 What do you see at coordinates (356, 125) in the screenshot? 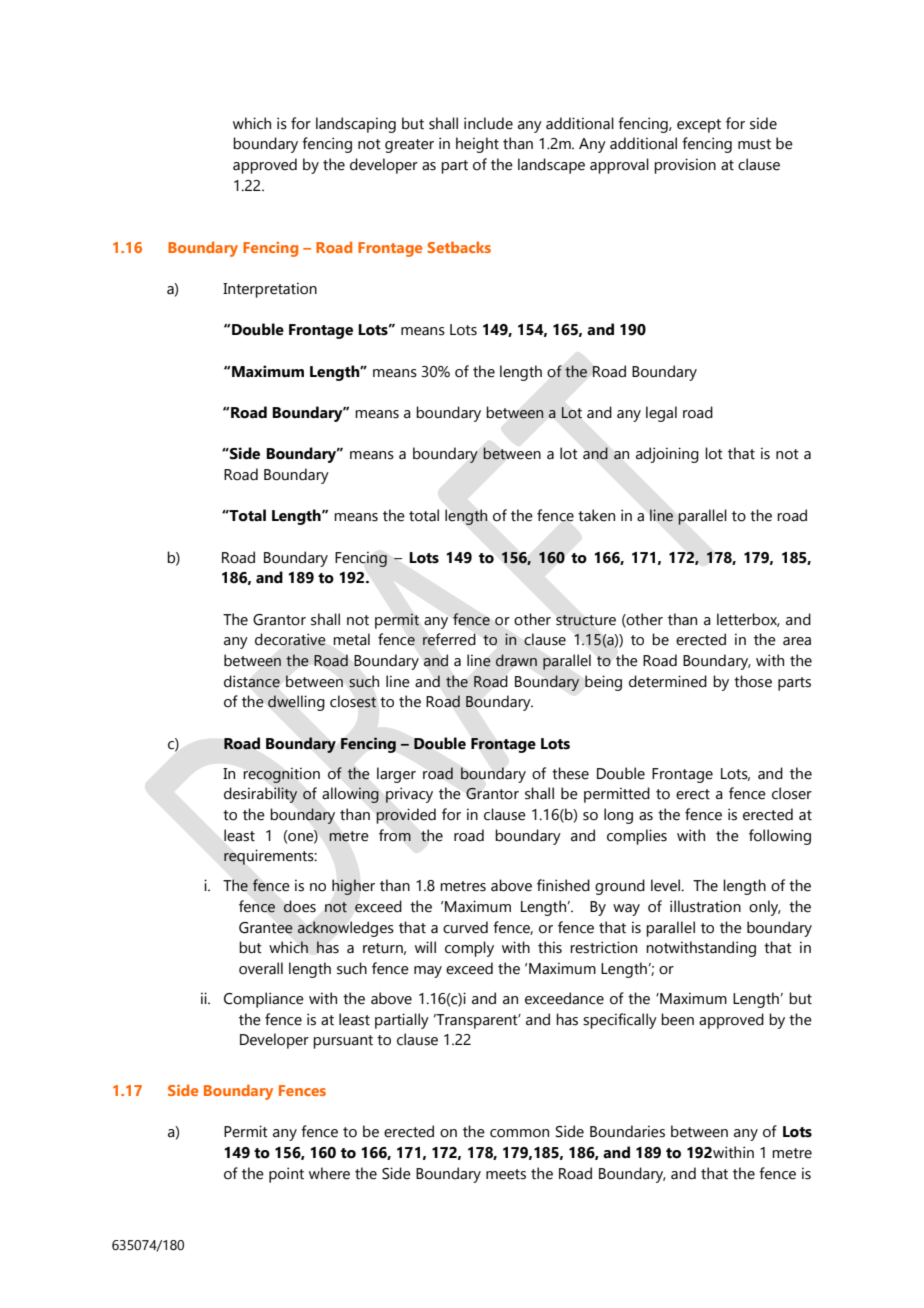
I see `landscaping` at bounding box center [356, 125].
